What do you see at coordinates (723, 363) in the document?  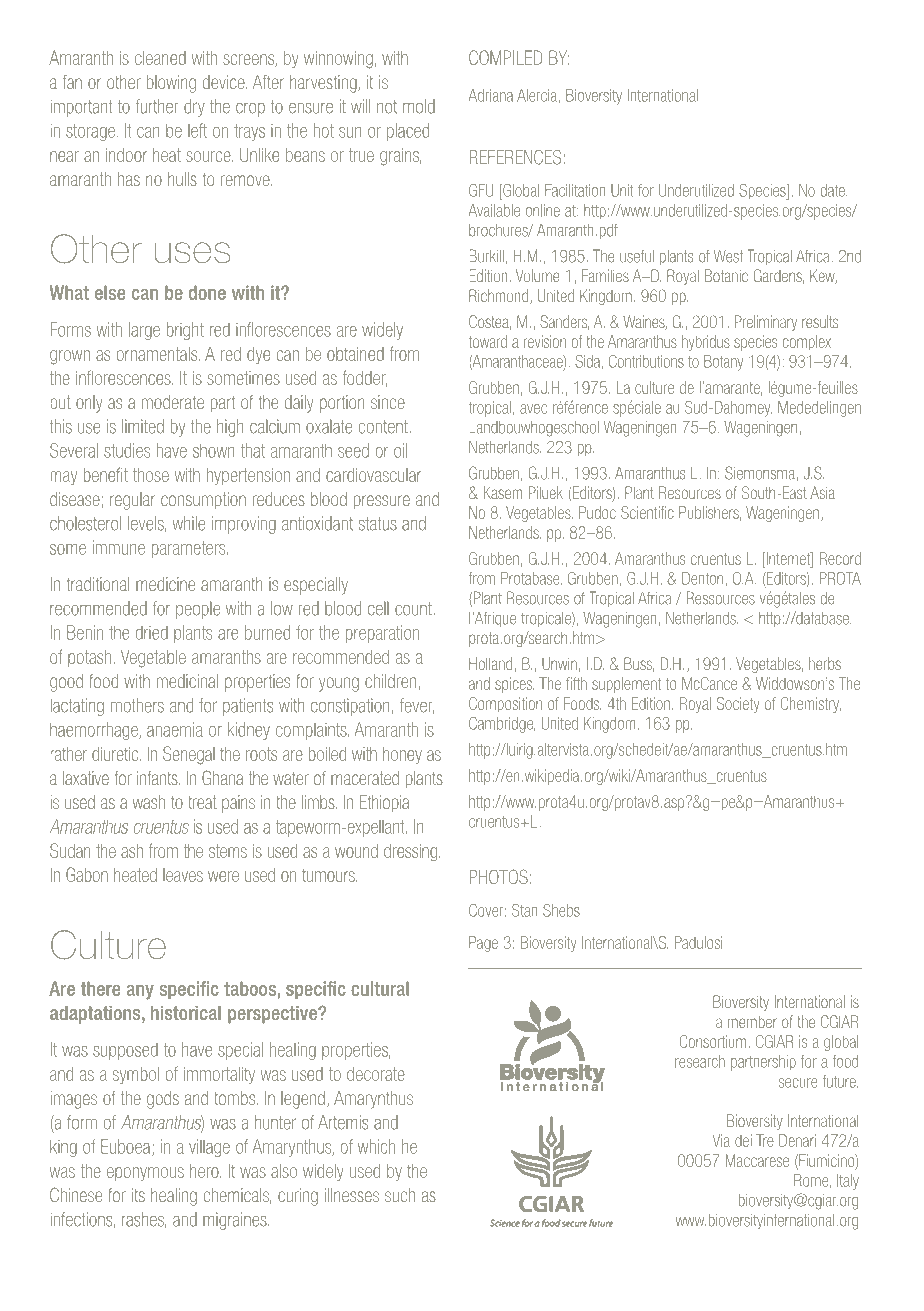 I see `Botany` at bounding box center [723, 363].
